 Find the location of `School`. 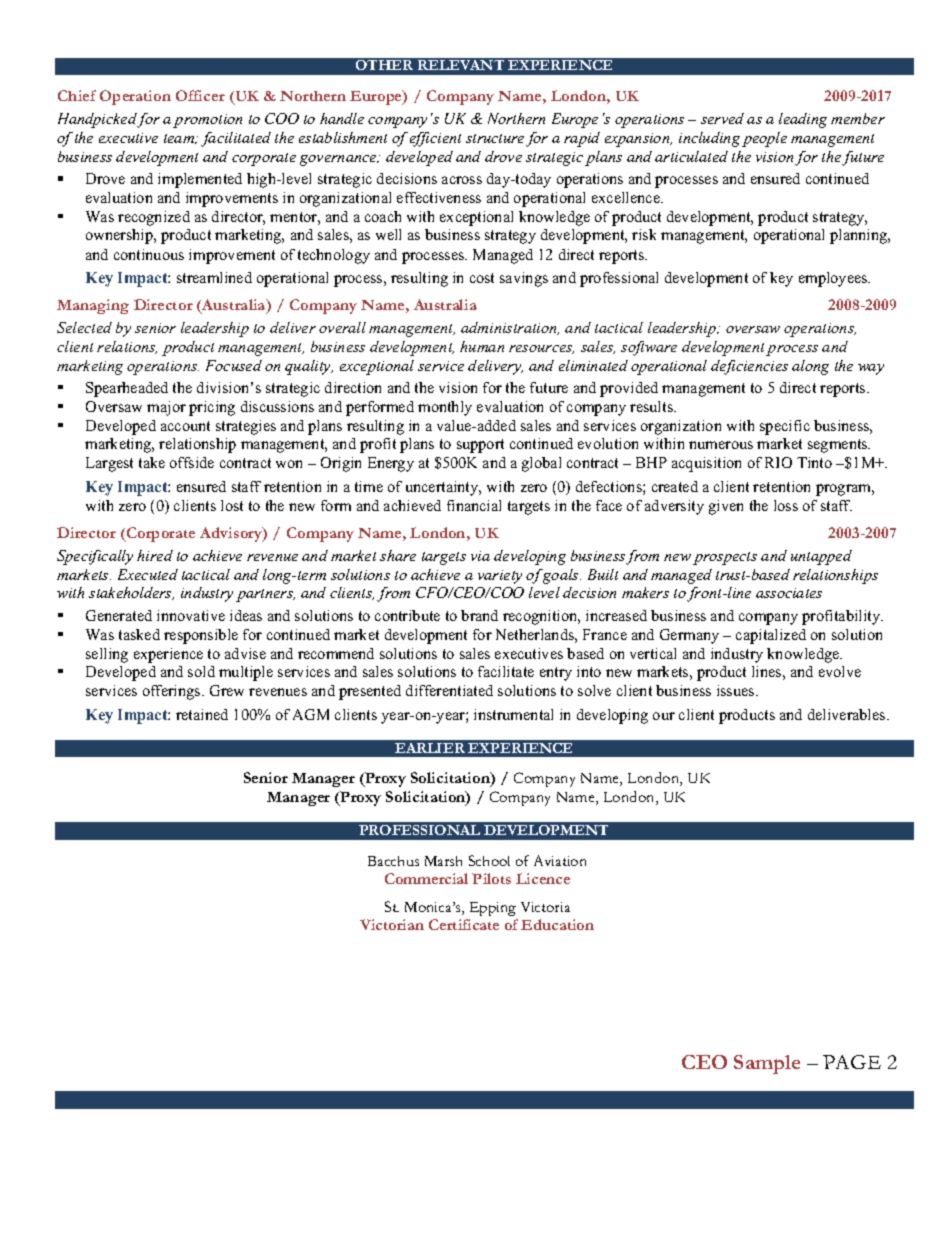

School is located at coordinates (489, 860).
